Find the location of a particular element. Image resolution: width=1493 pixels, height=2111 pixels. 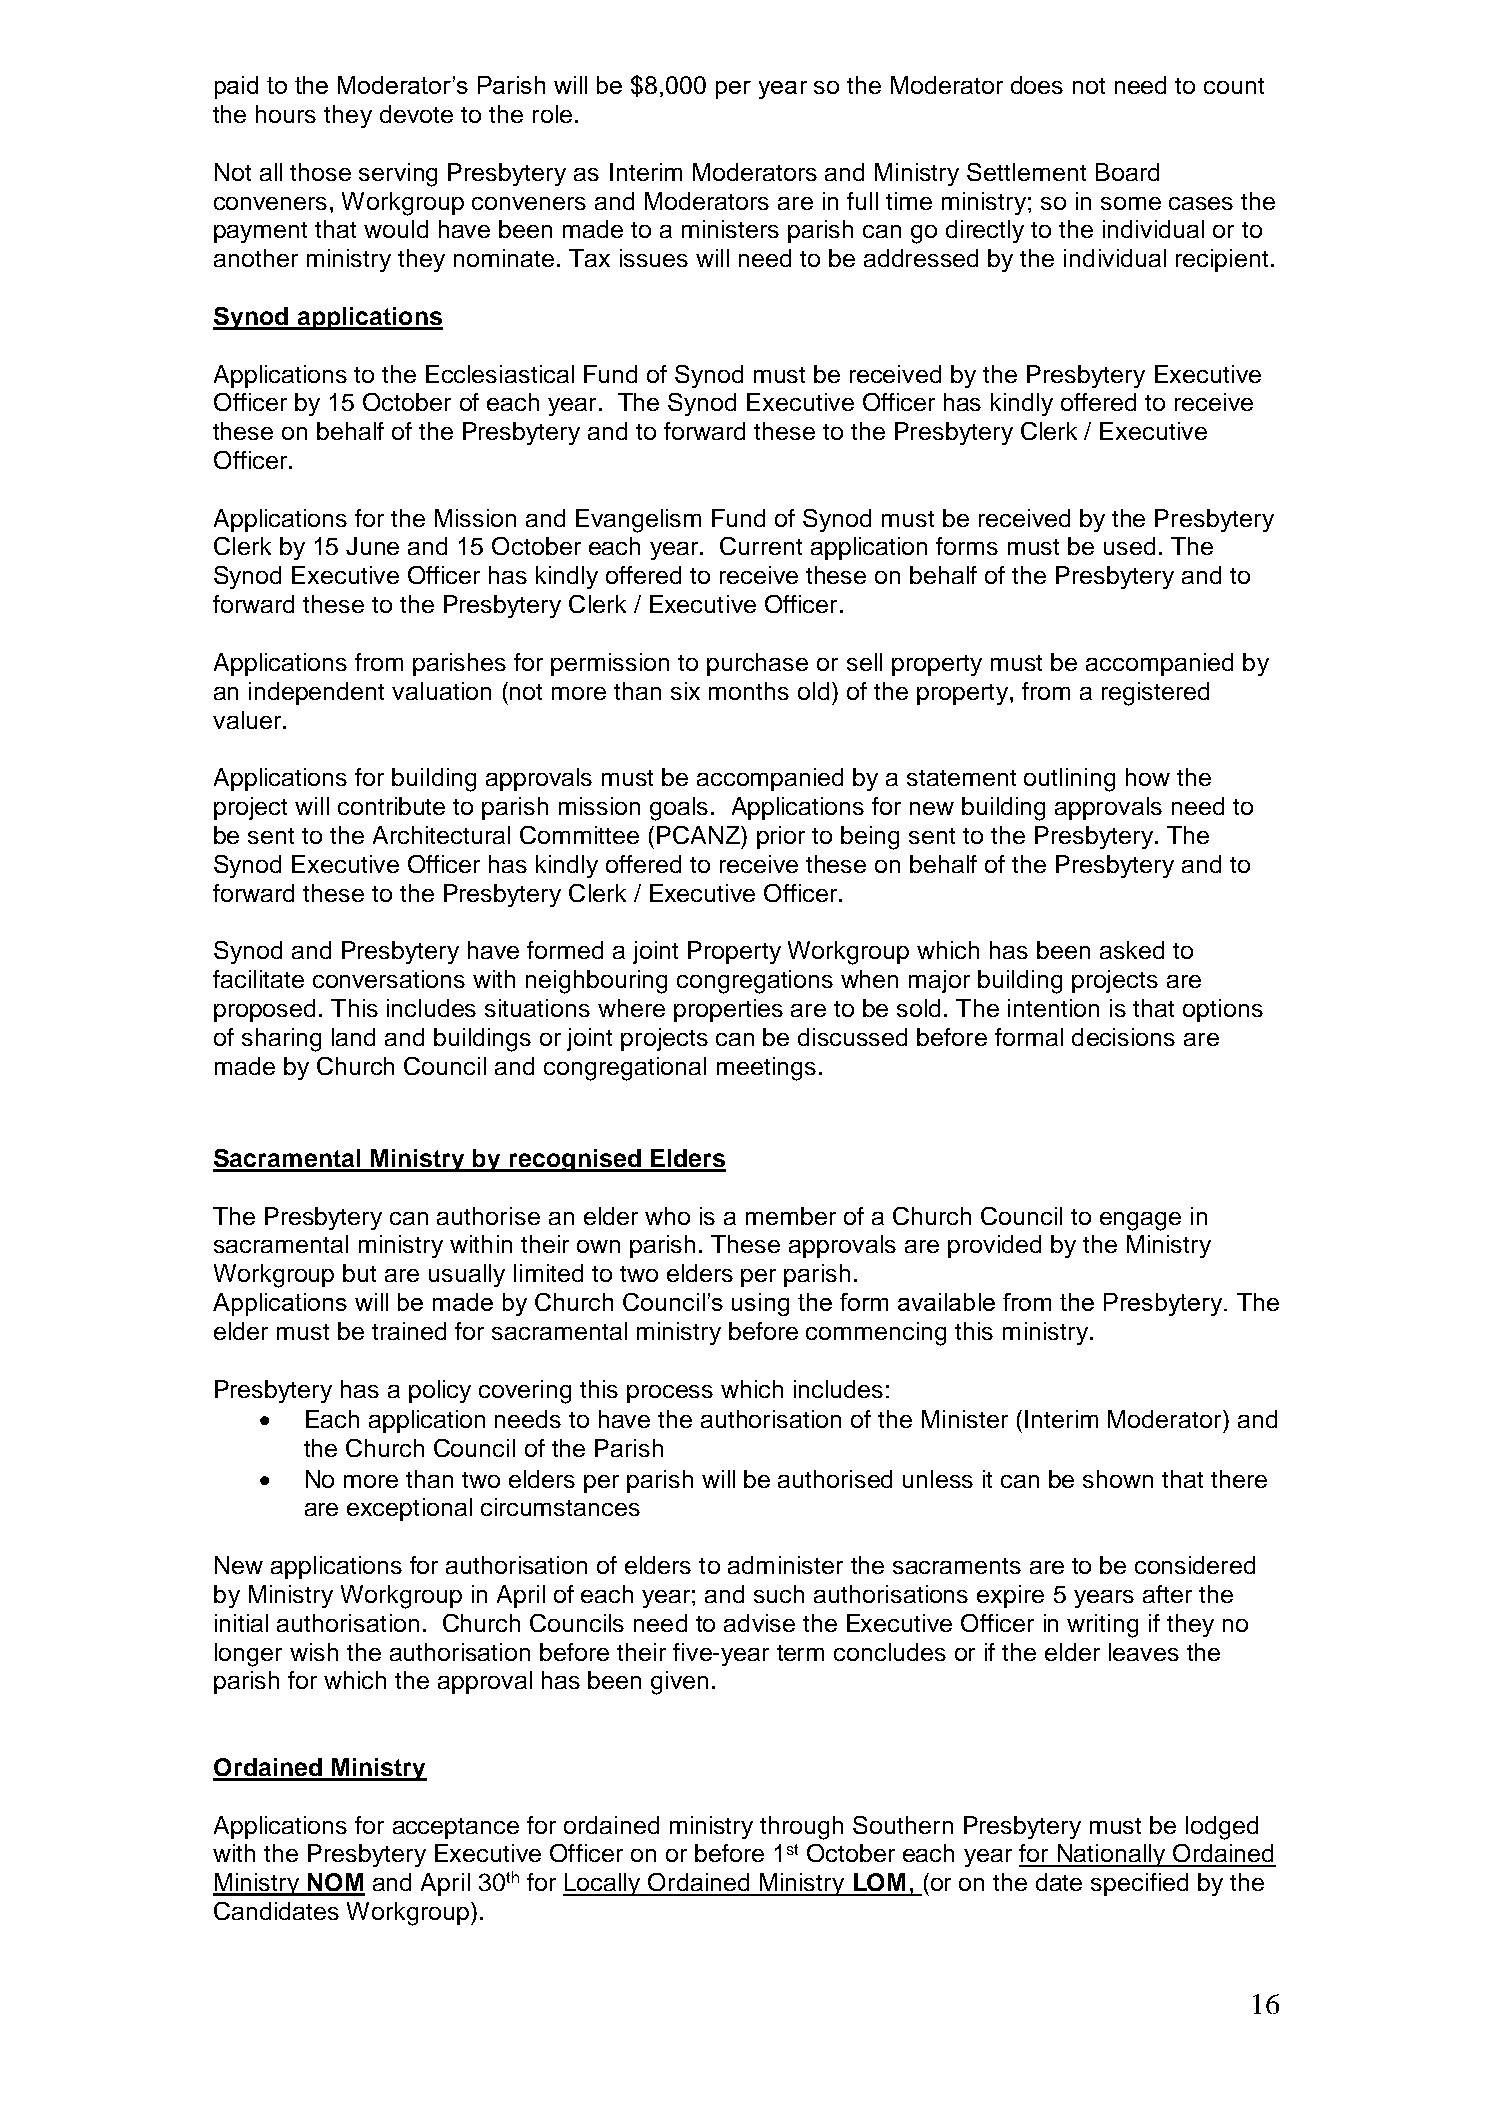

process is located at coordinates (670, 1394).
